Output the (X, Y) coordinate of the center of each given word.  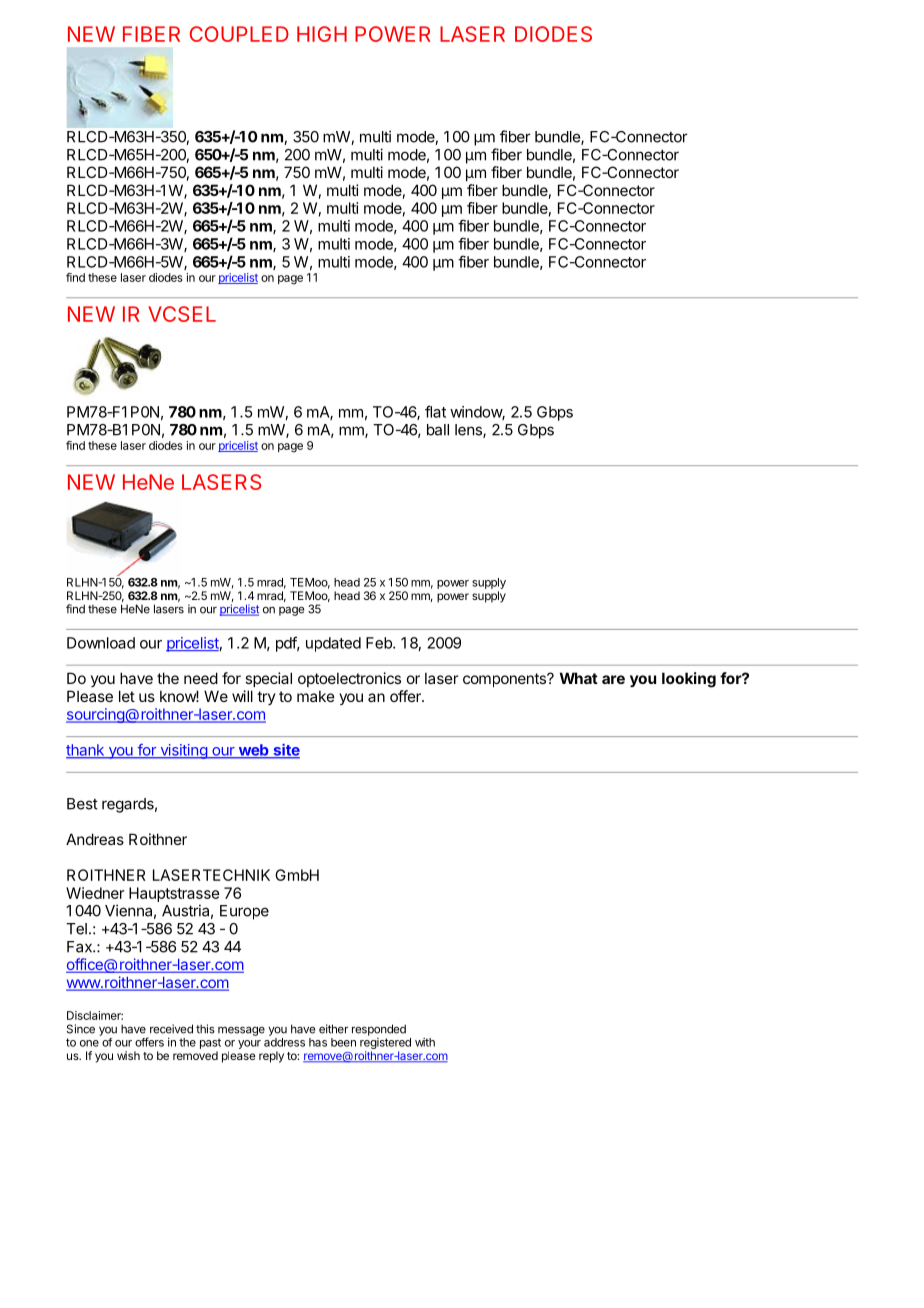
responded (379, 1030)
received (171, 1029)
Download (101, 643)
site (285, 751)
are (613, 679)
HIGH (322, 34)
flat (435, 411)
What (579, 678)
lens (469, 431)
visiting (183, 751)
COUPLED (239, 34)
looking (689, 680)
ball (438, 430)
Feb (380, 643)
